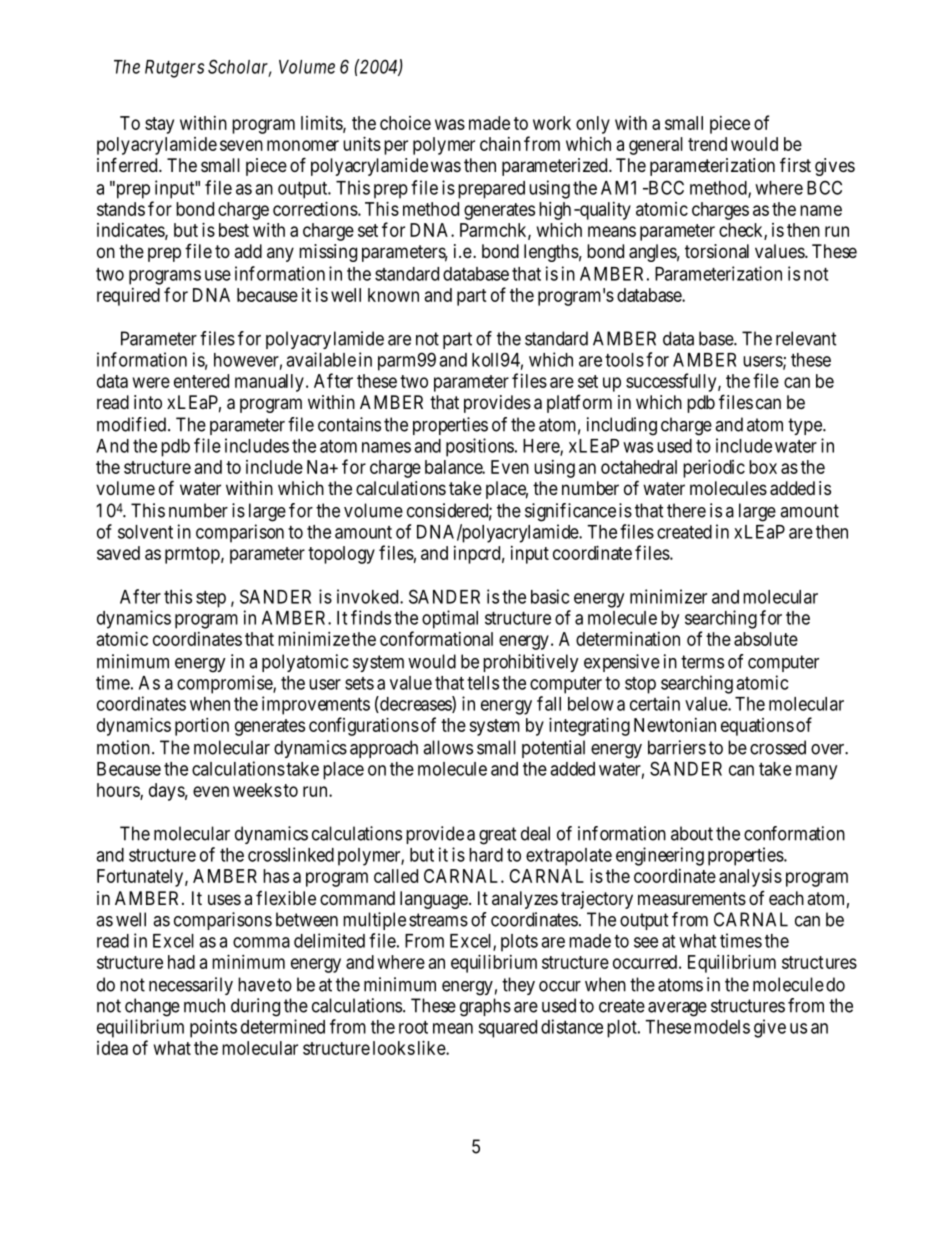  What do you see at coordinates (204, 1005) in the screenshot?
I see `much` at bounding box center [204, 1005].
